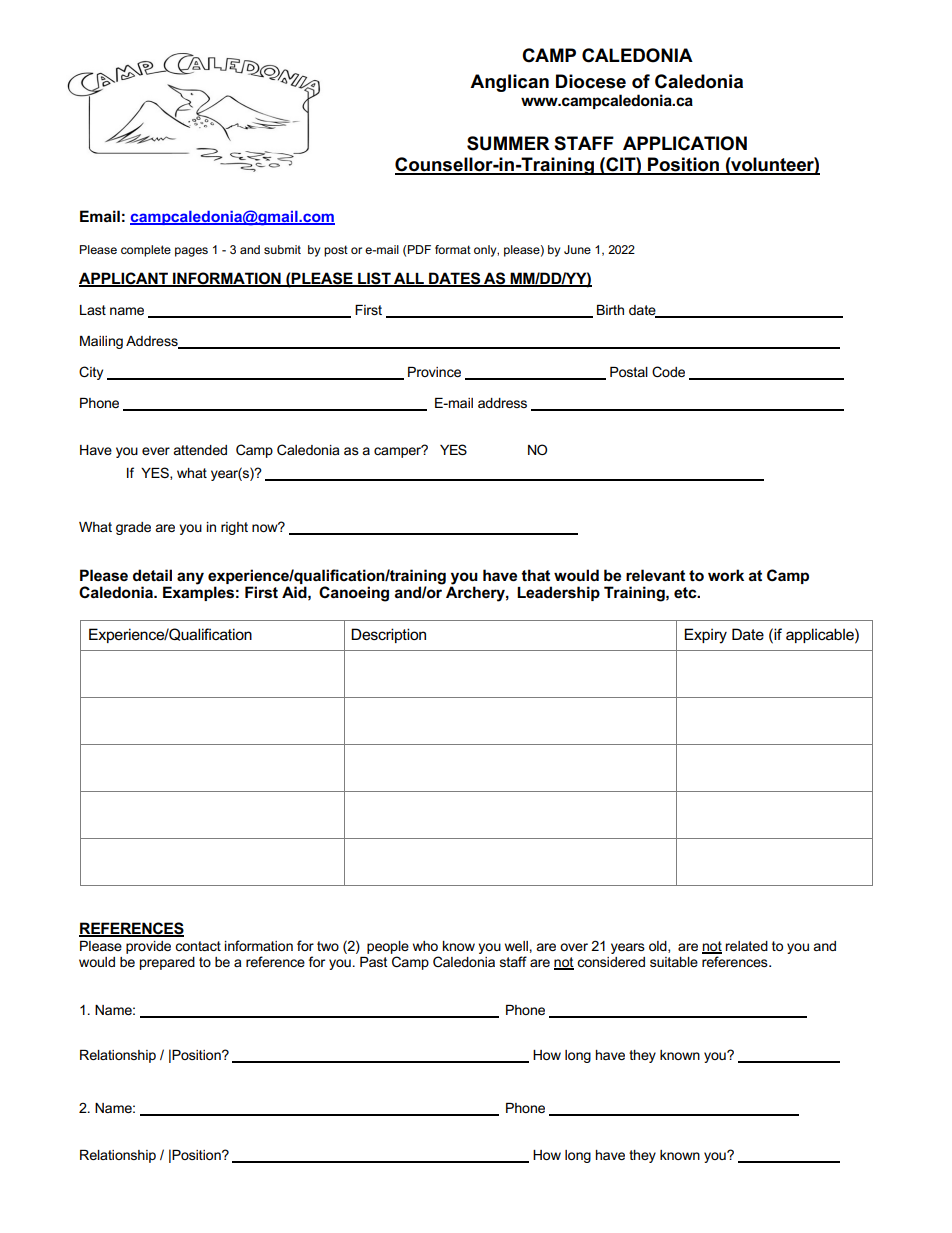 The image size is (952, 1233). What do you see at coordinates (705, 636) in the screenshot?
I see `Expiry` at bounding box center [705, 636].
